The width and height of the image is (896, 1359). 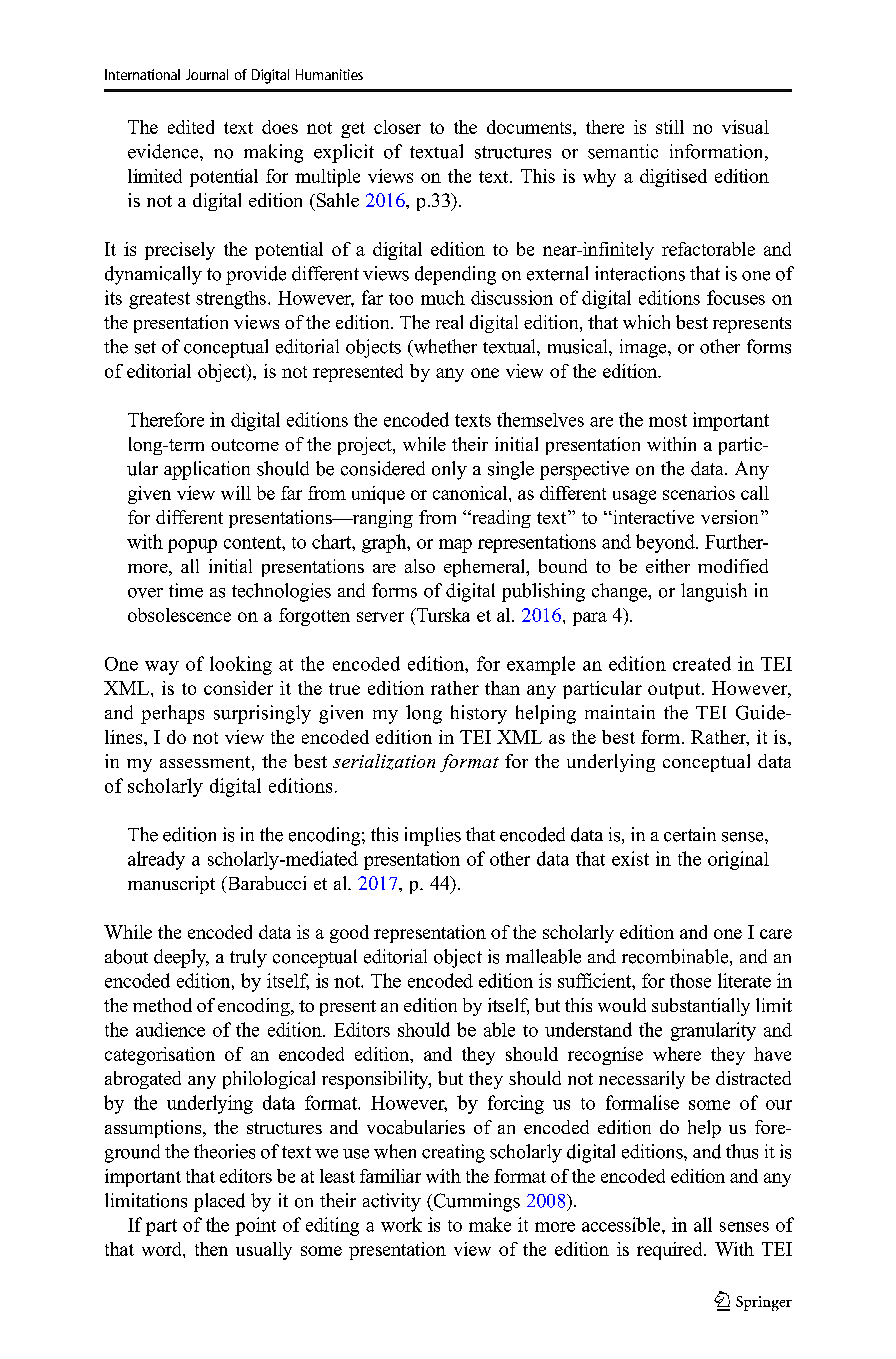 I want to click on deeply, so click(x=181, y=958).
